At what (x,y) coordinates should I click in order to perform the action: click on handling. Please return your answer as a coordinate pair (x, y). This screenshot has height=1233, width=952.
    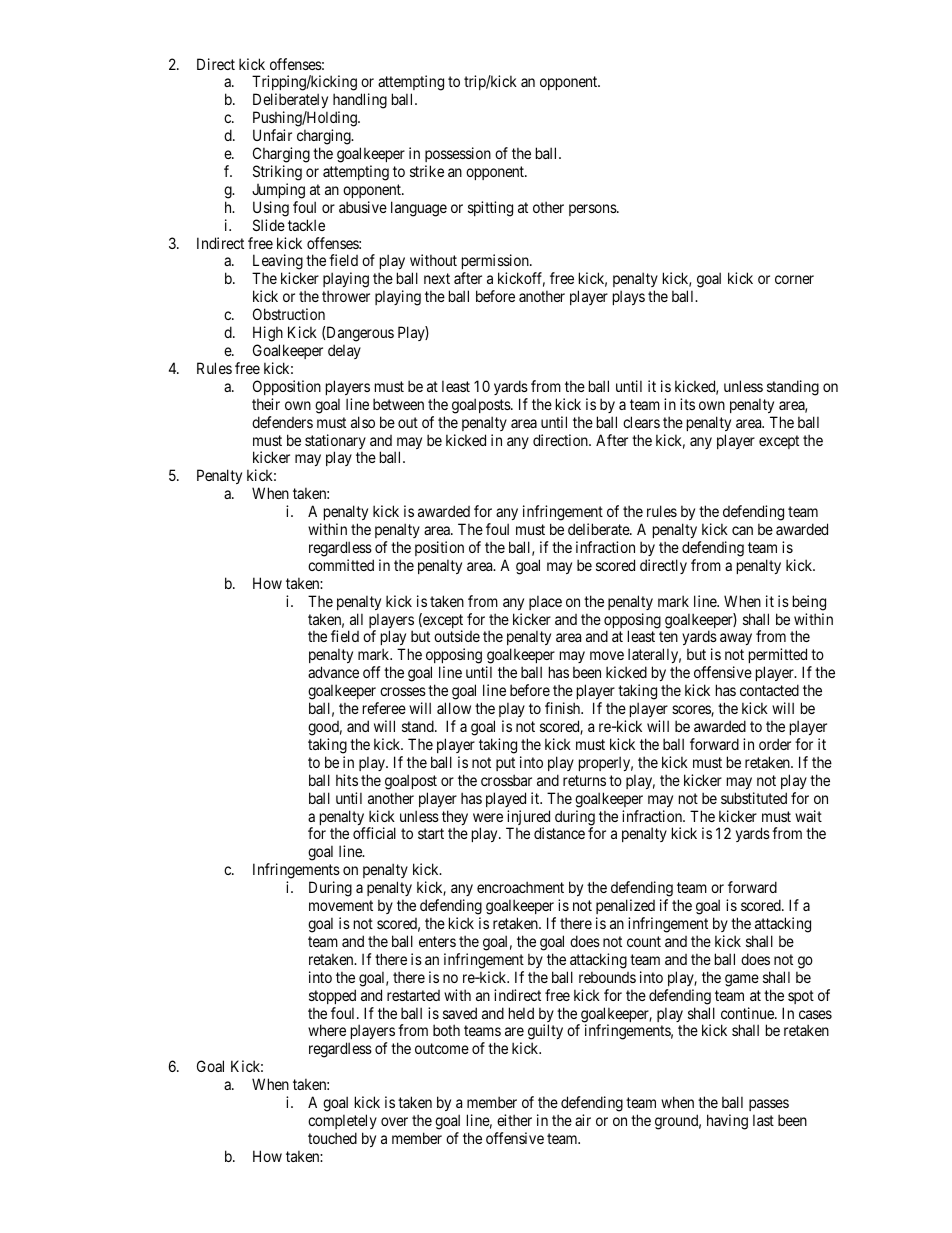
    Looking at the image, I should click on (360, 102).
